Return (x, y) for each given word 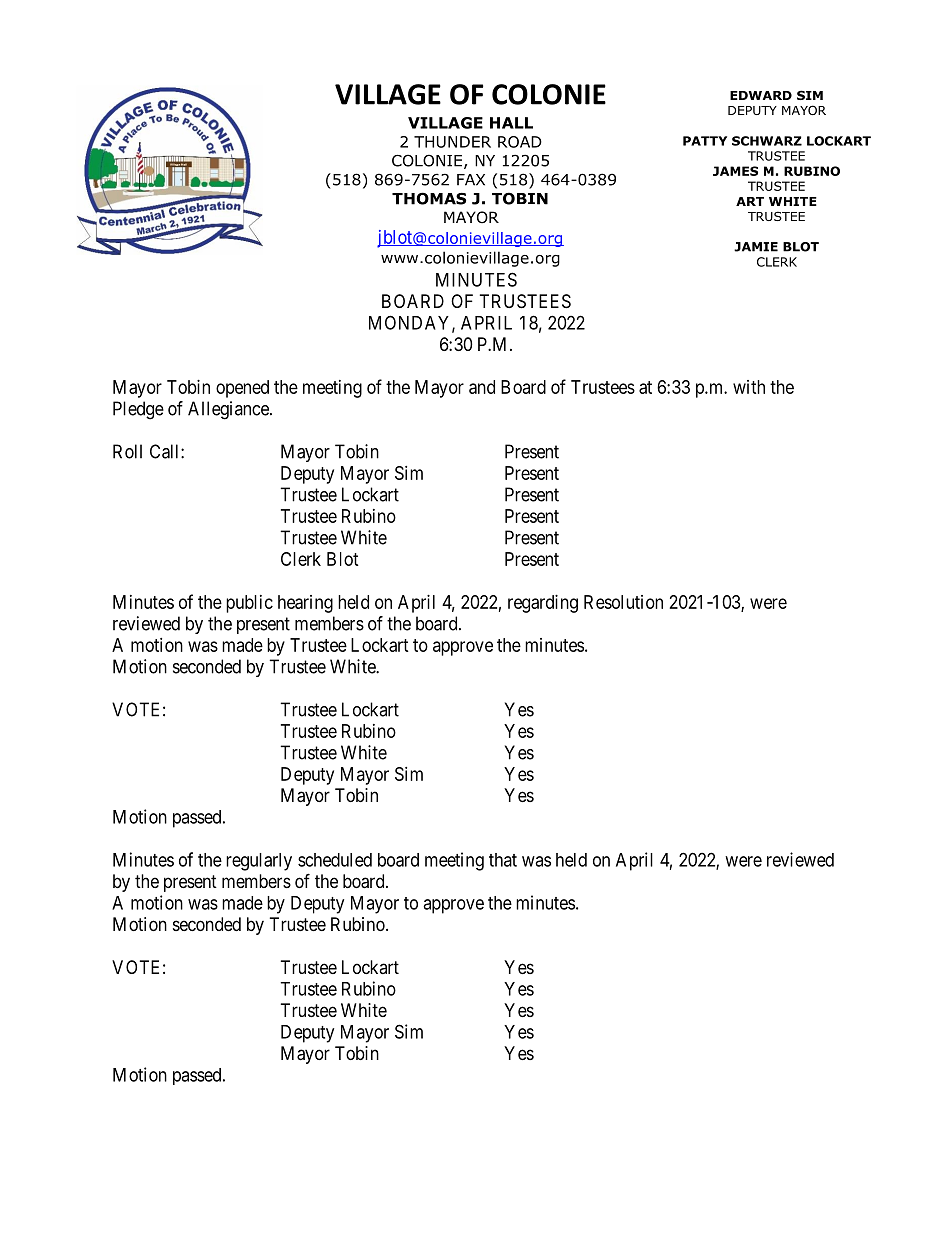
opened (242, 389)
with (749, 387)
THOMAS (429, 198)
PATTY (705, 141)
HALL (511, 123)
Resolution (623, 602)
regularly (259, 862)
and (482, 387)
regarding (543, 604)
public (249, 604)
